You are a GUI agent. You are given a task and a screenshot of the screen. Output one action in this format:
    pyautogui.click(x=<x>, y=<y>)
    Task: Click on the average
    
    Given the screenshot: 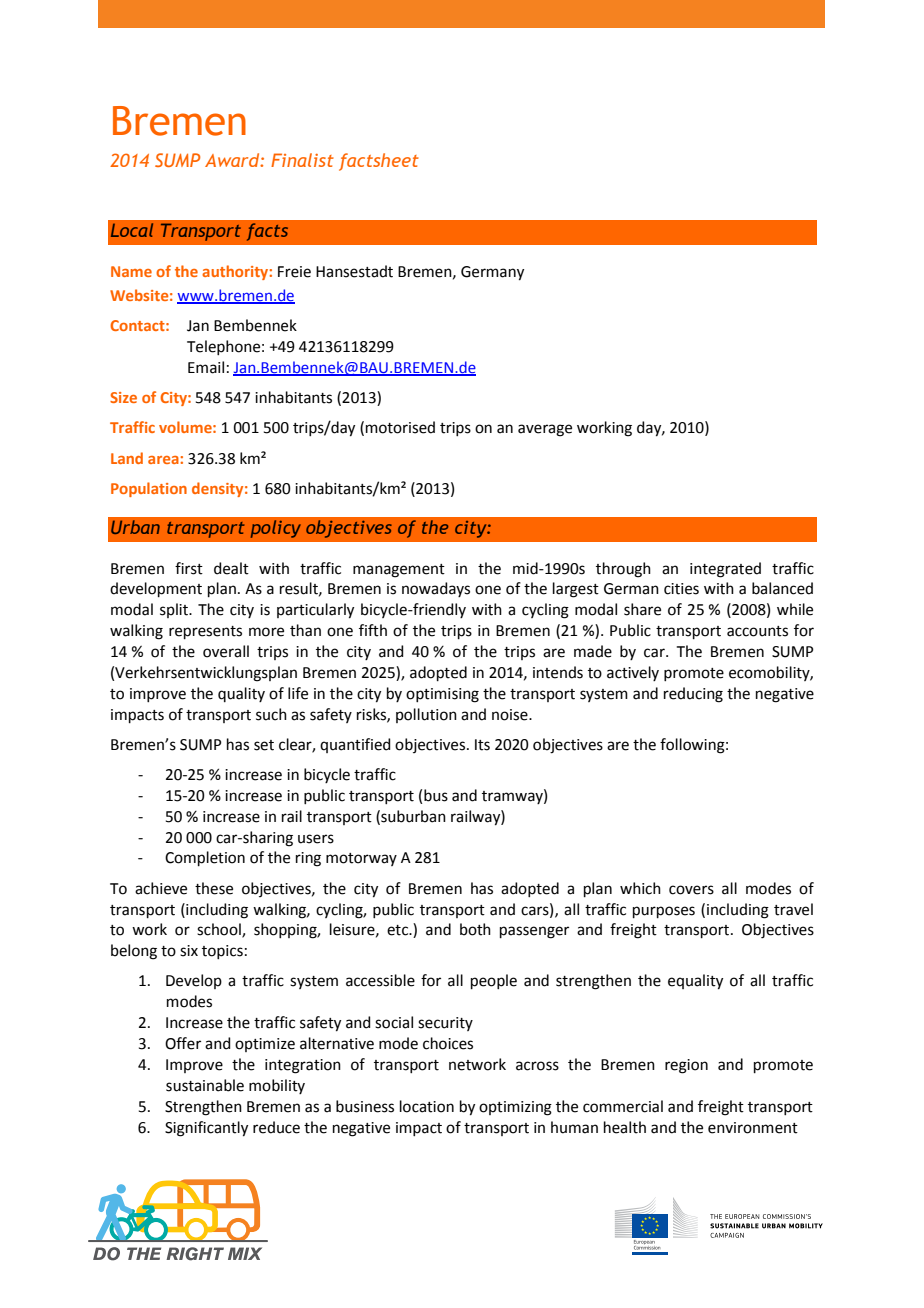 What is the action you would take?
    pyautogui.click(x=545, y=430)
